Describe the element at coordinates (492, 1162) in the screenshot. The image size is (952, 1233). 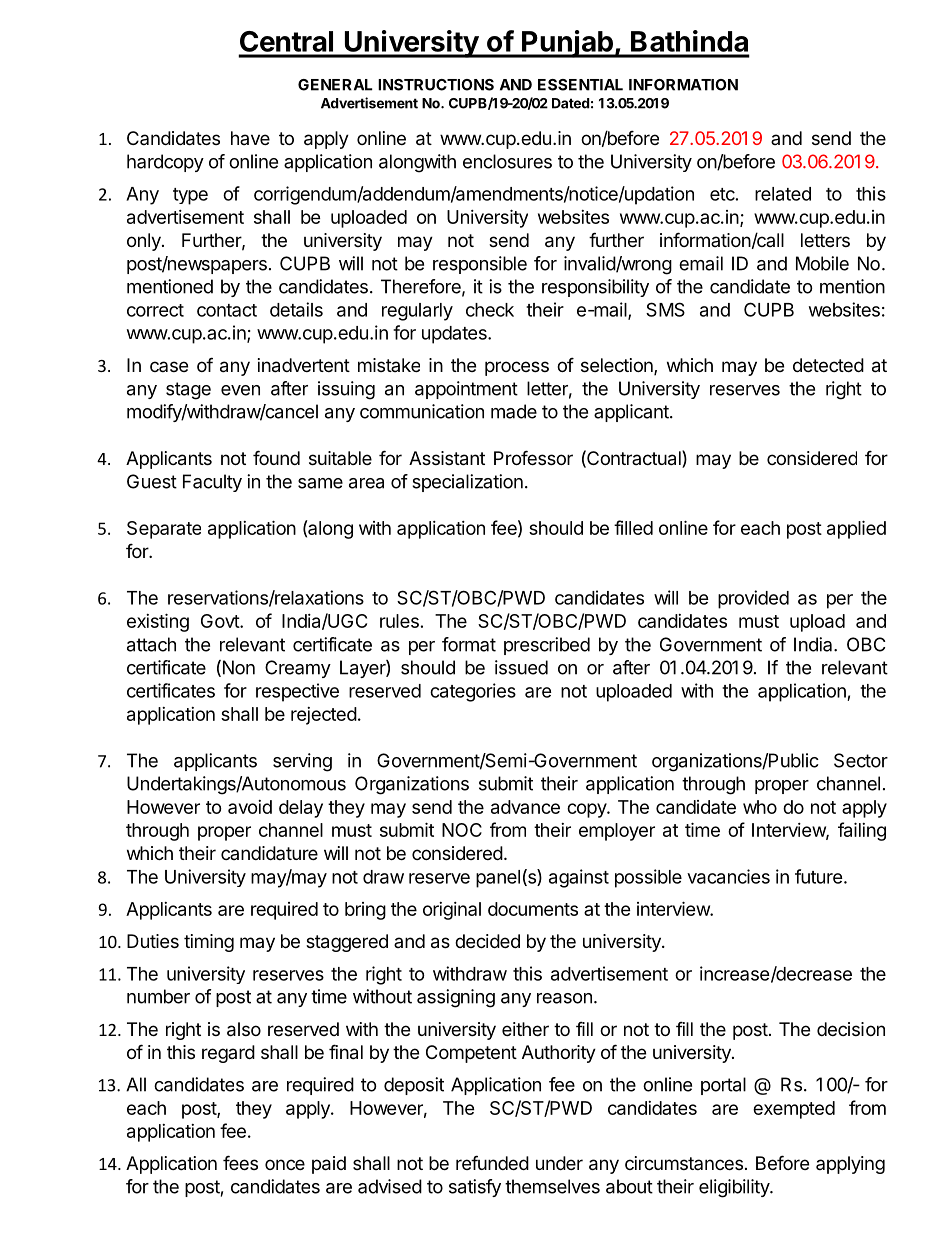
I see `refunded` at that location.
